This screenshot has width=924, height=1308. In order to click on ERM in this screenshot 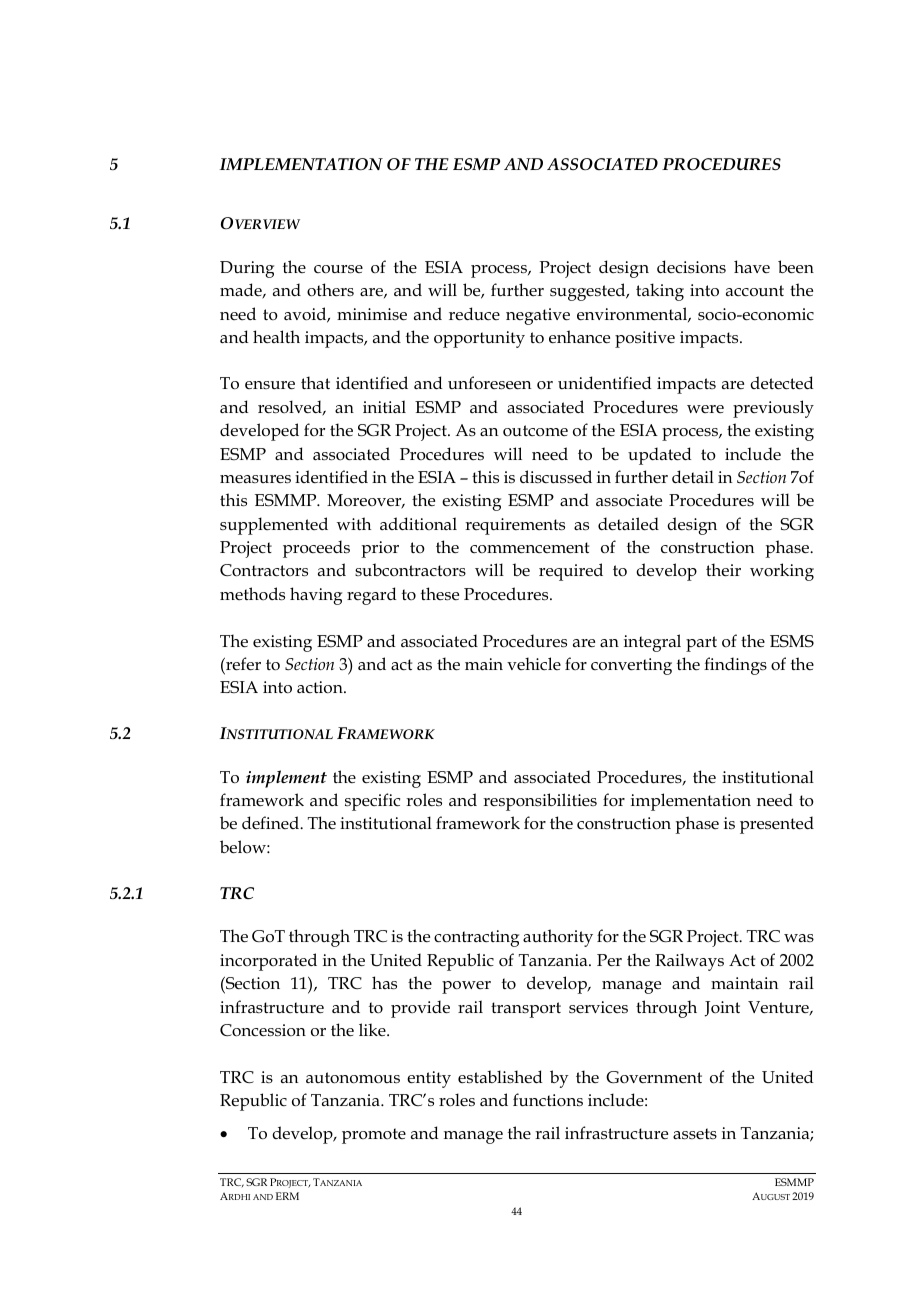, I will do `click(287, 1196)`.
